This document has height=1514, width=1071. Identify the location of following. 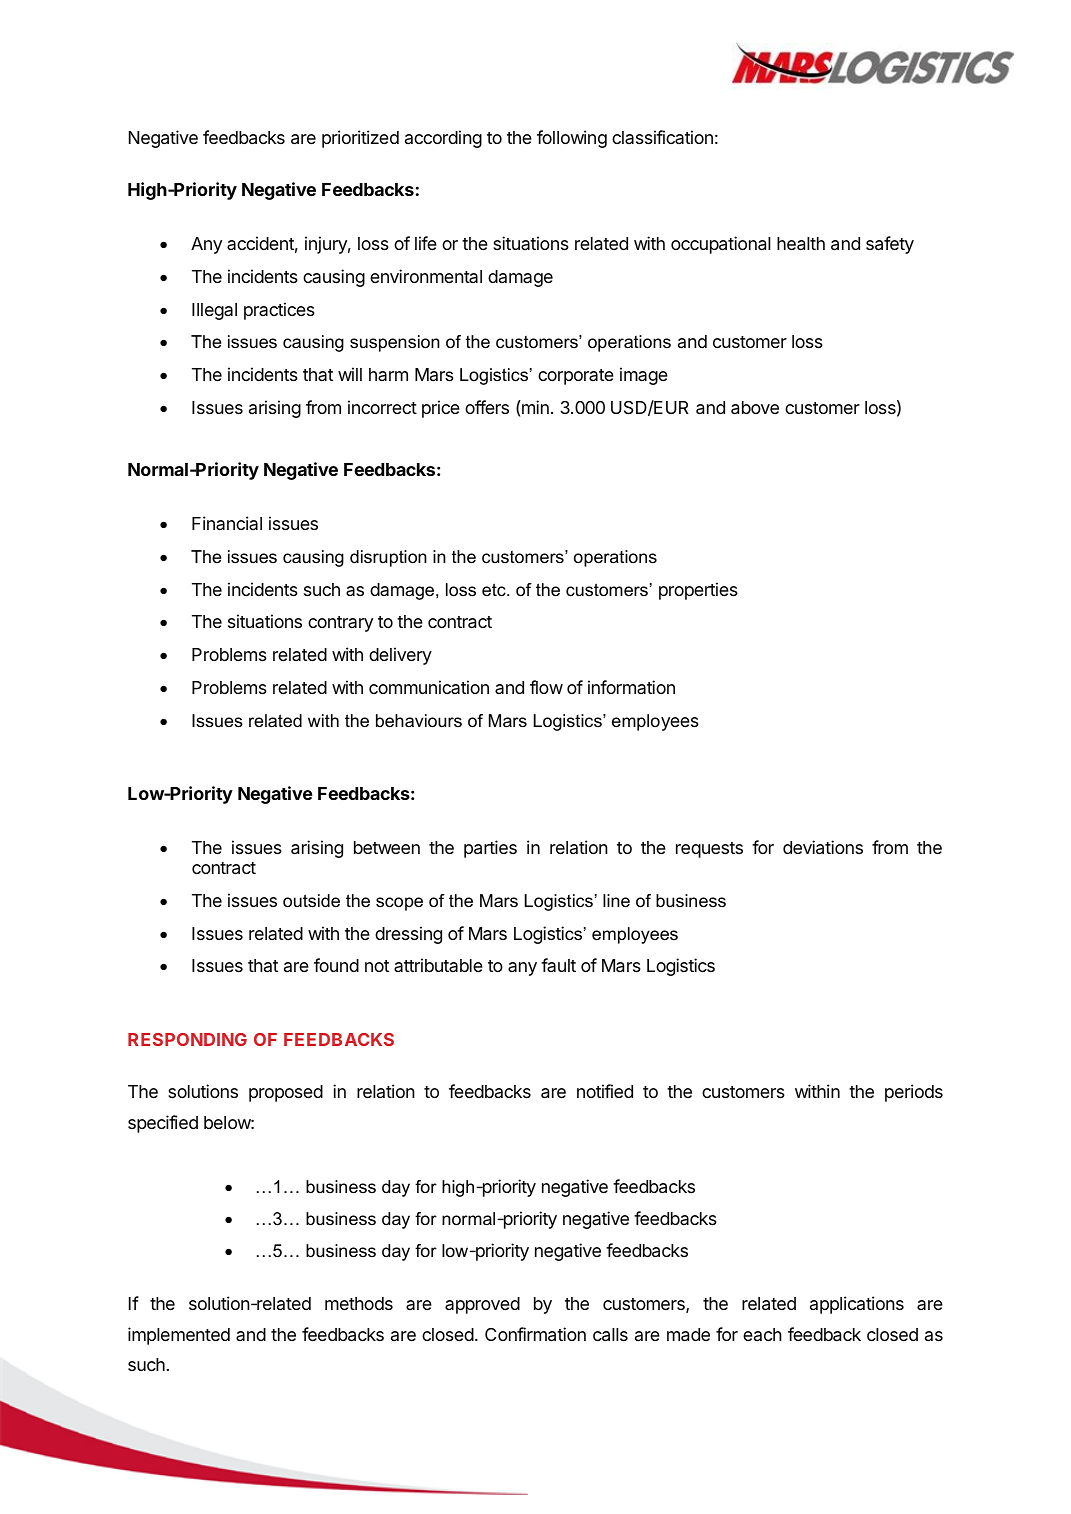
(572, 139).
